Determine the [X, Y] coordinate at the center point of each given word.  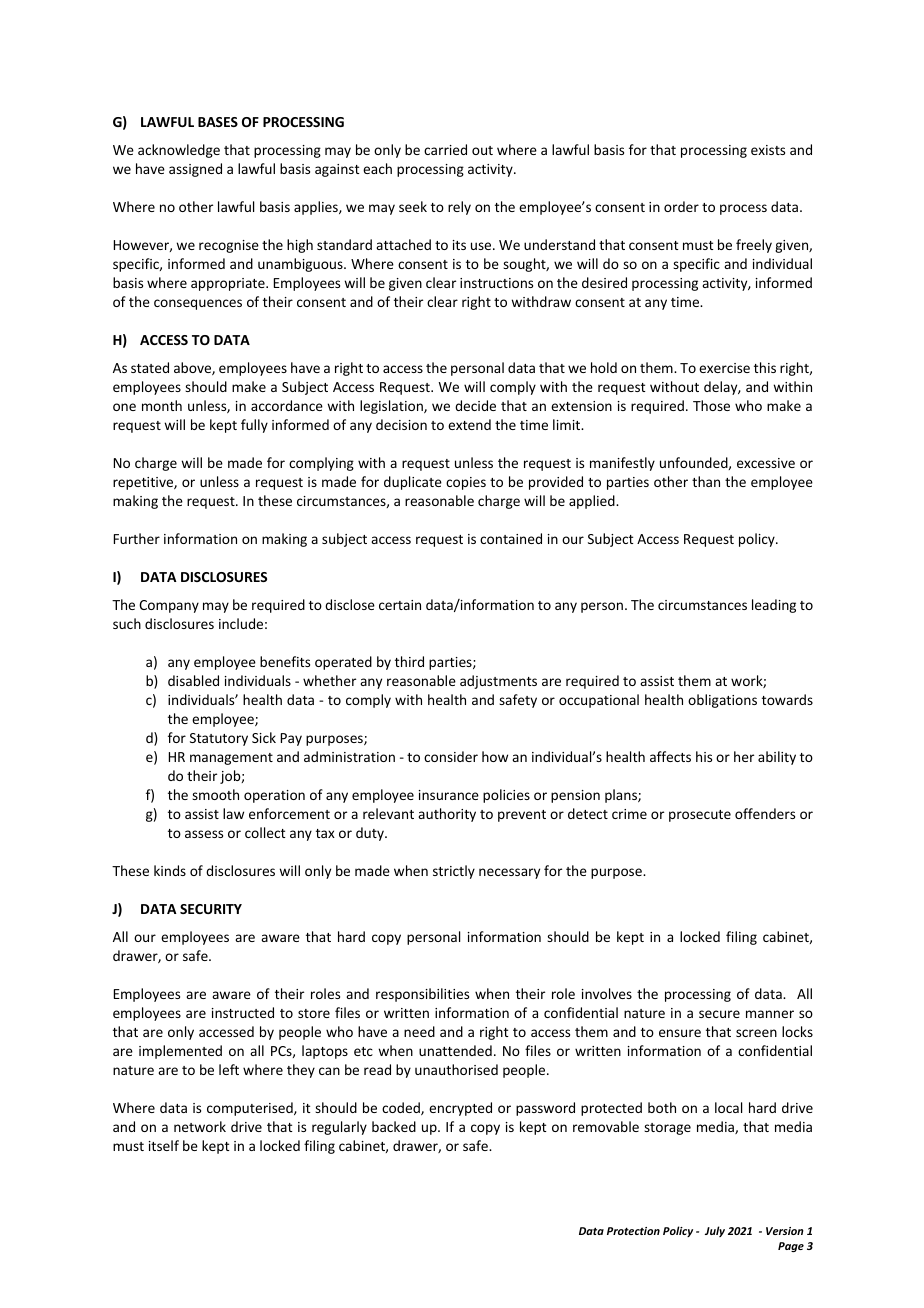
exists [768, 150]
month [162, 405]
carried [445, 149]
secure [719, 1014]
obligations [722, 701]
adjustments [498, 682]
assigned [195, 170]
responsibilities [422, 995]
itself [164, 1145]
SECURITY [211, 909]
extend [469, 424]
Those [711, 405]
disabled [193, 680]
